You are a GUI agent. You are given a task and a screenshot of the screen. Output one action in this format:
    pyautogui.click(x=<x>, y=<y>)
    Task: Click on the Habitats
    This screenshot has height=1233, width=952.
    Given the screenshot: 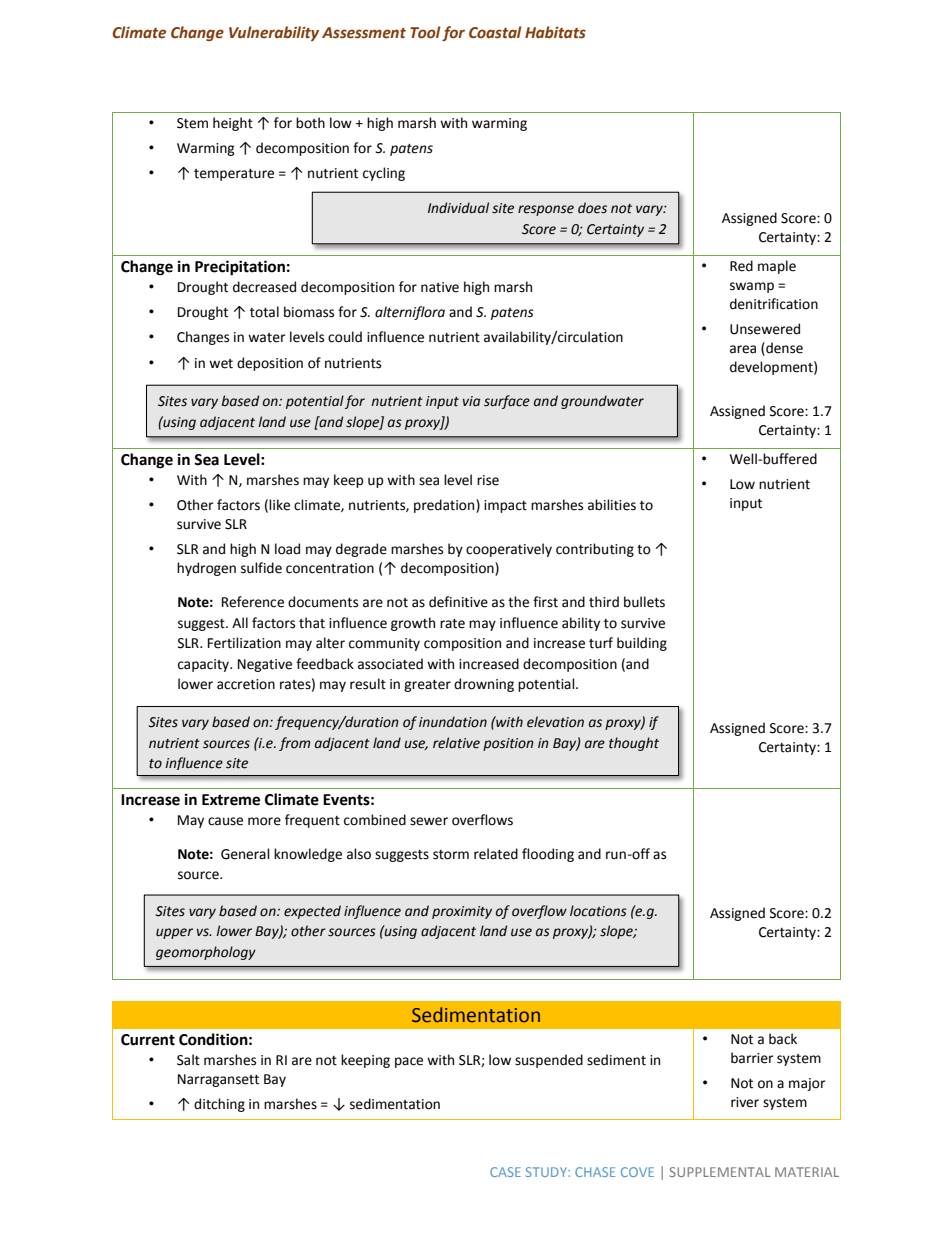 What is the action you would take?
    pyautogui.click(x=555, y=32)
